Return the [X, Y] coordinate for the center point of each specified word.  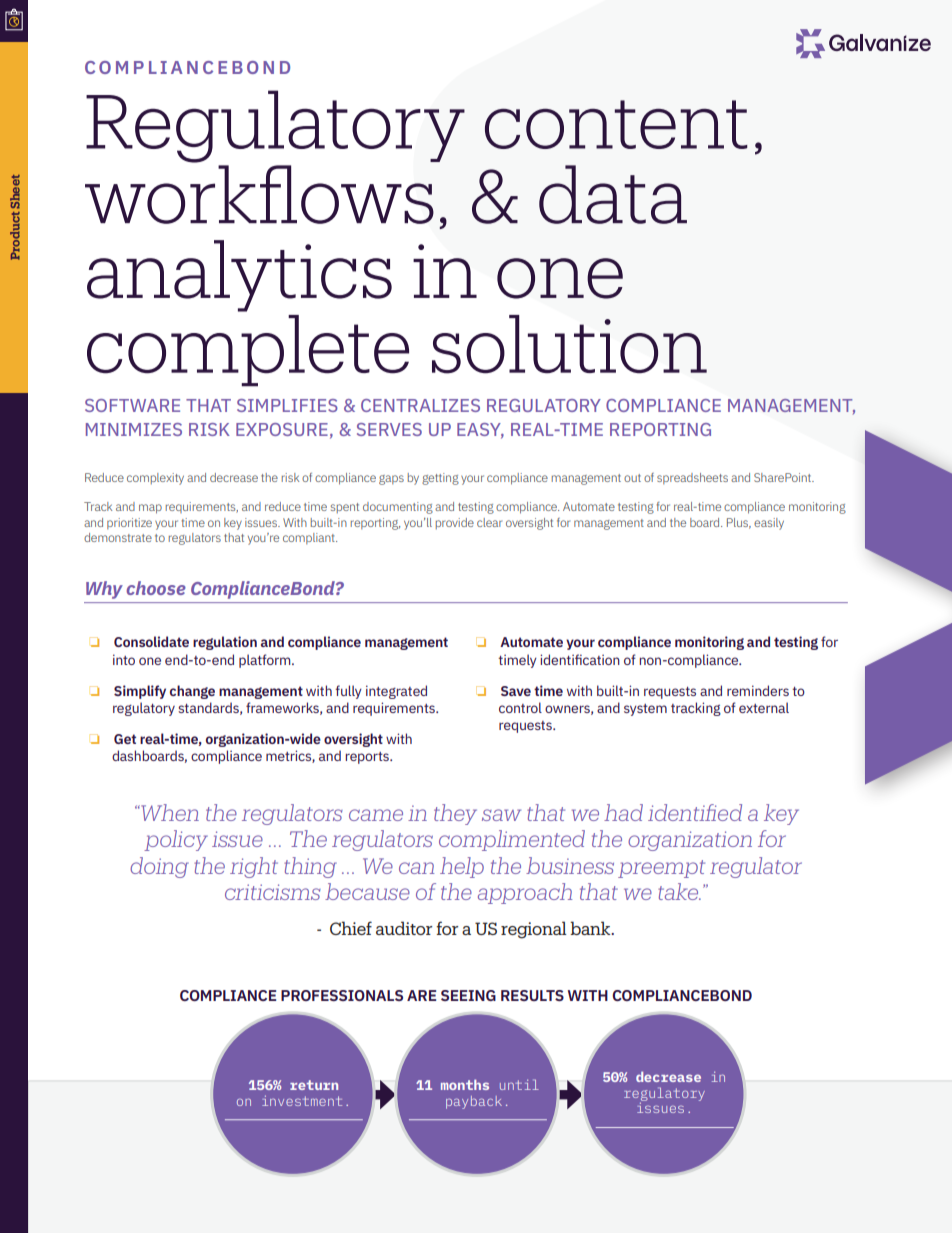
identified [695, 812]
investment [302, 1100]
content [616, 124]
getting [440, 479]
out [632, 478]
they [455, 814]
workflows [259, 194]
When [169, 812]
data [613, 194]
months [465, 1084]
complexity [155, 479]
